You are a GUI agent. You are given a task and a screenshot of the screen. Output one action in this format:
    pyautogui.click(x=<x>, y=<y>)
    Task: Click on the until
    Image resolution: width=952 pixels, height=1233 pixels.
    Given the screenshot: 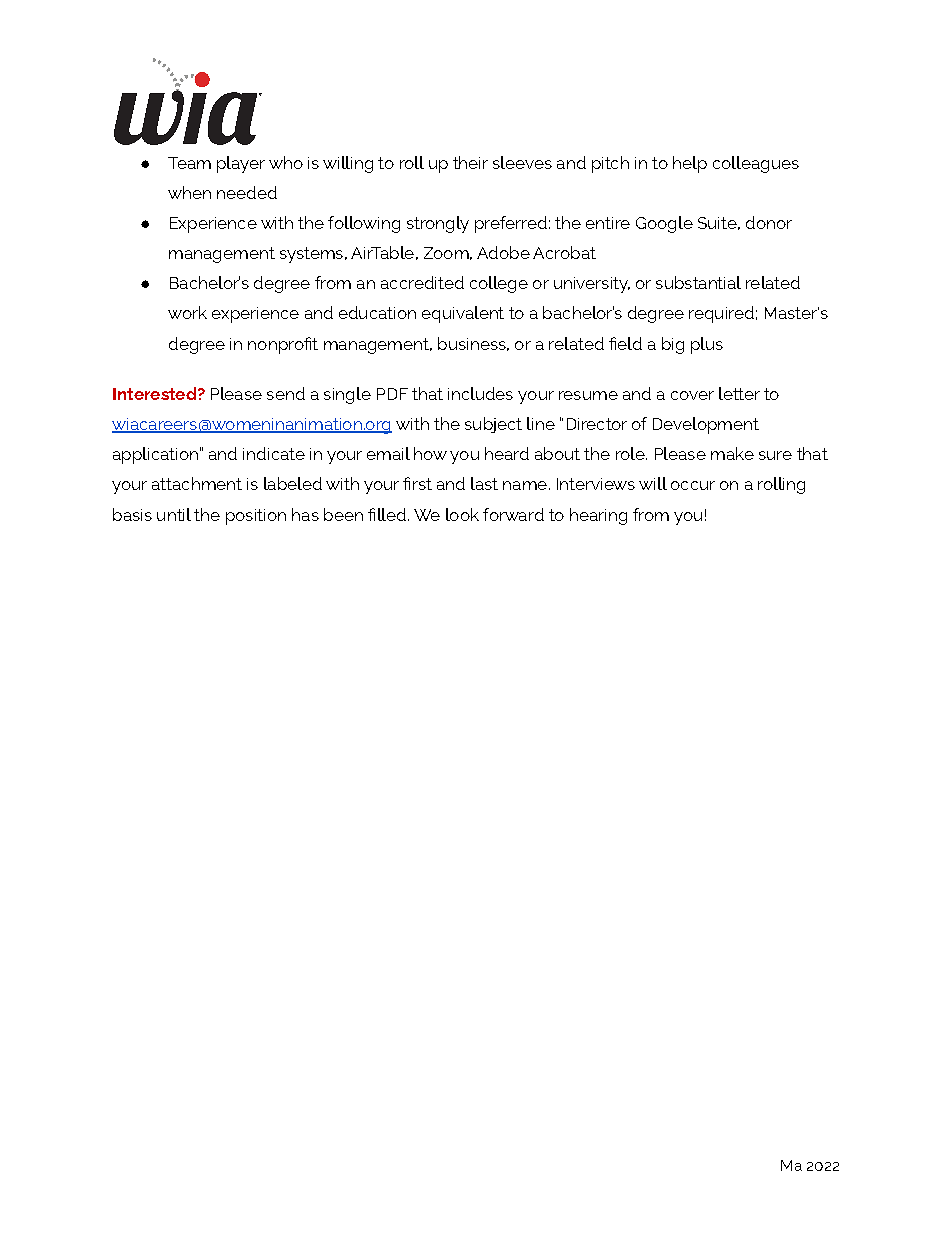 What is the action you would take?
    pyautogui.click(x=174, y=514)
